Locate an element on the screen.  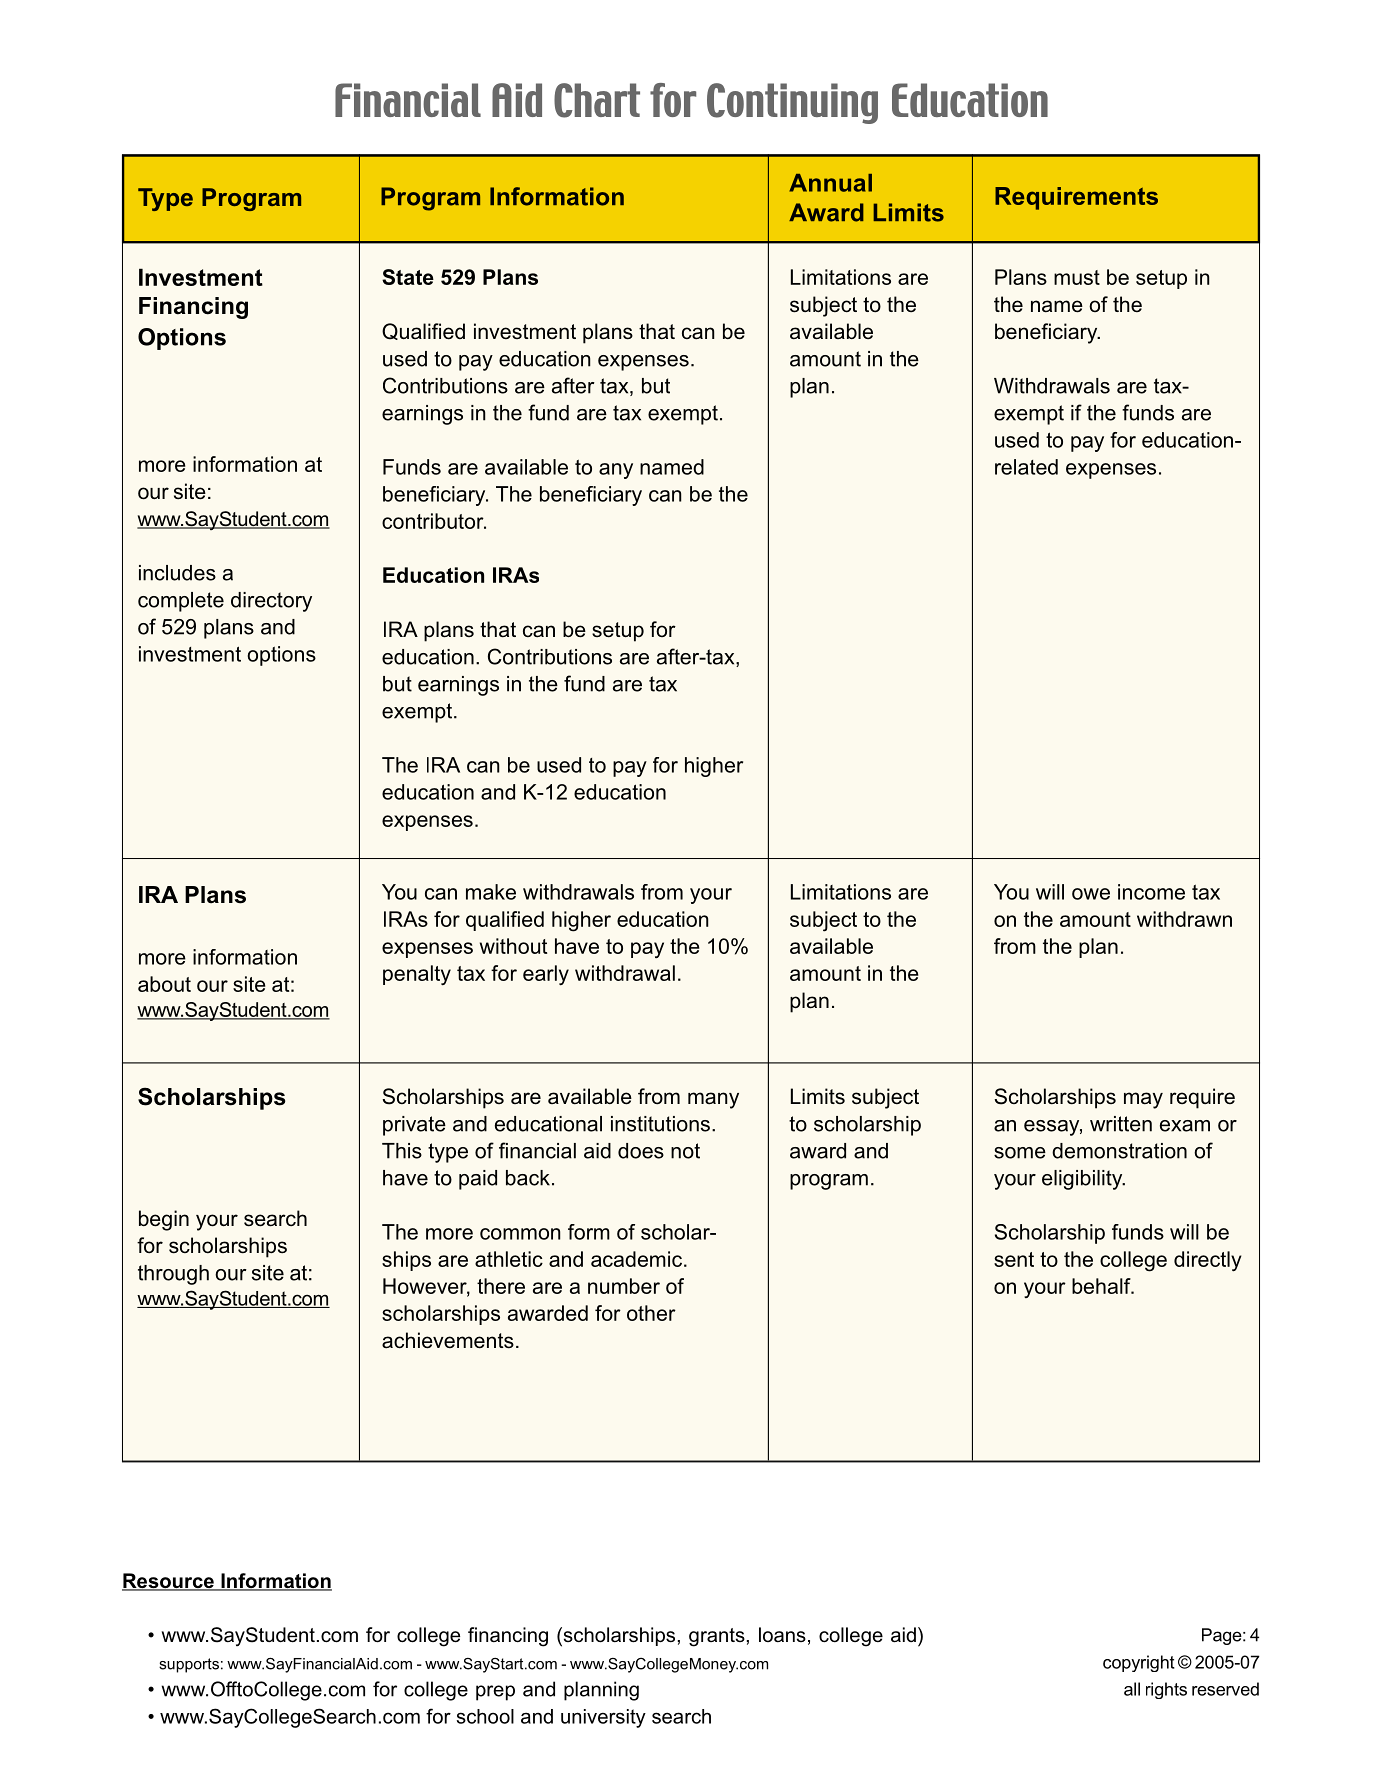
income is located at coordinates (1151, 892).
